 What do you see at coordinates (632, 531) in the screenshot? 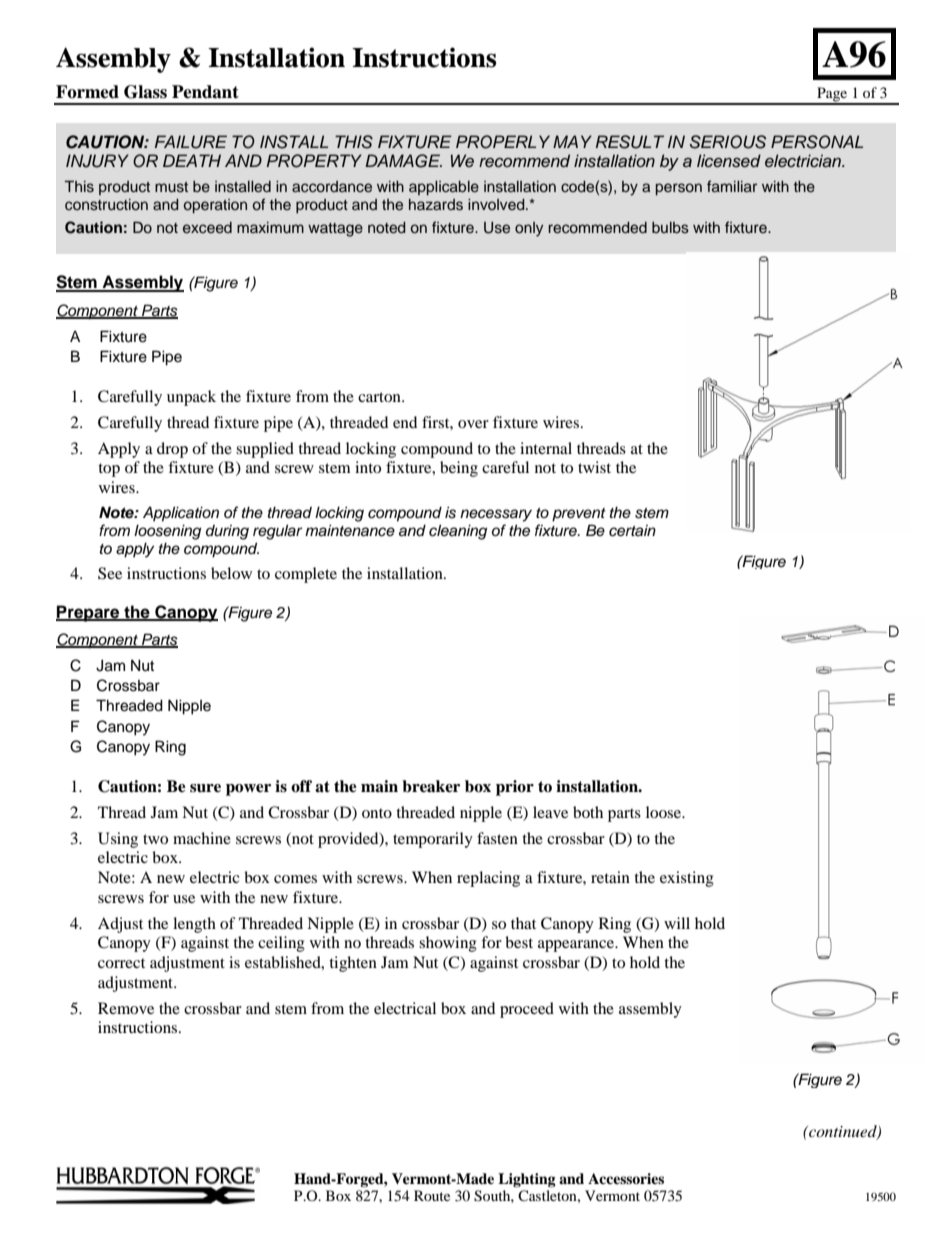
I see `certain` at bounding box center [632, 531].
